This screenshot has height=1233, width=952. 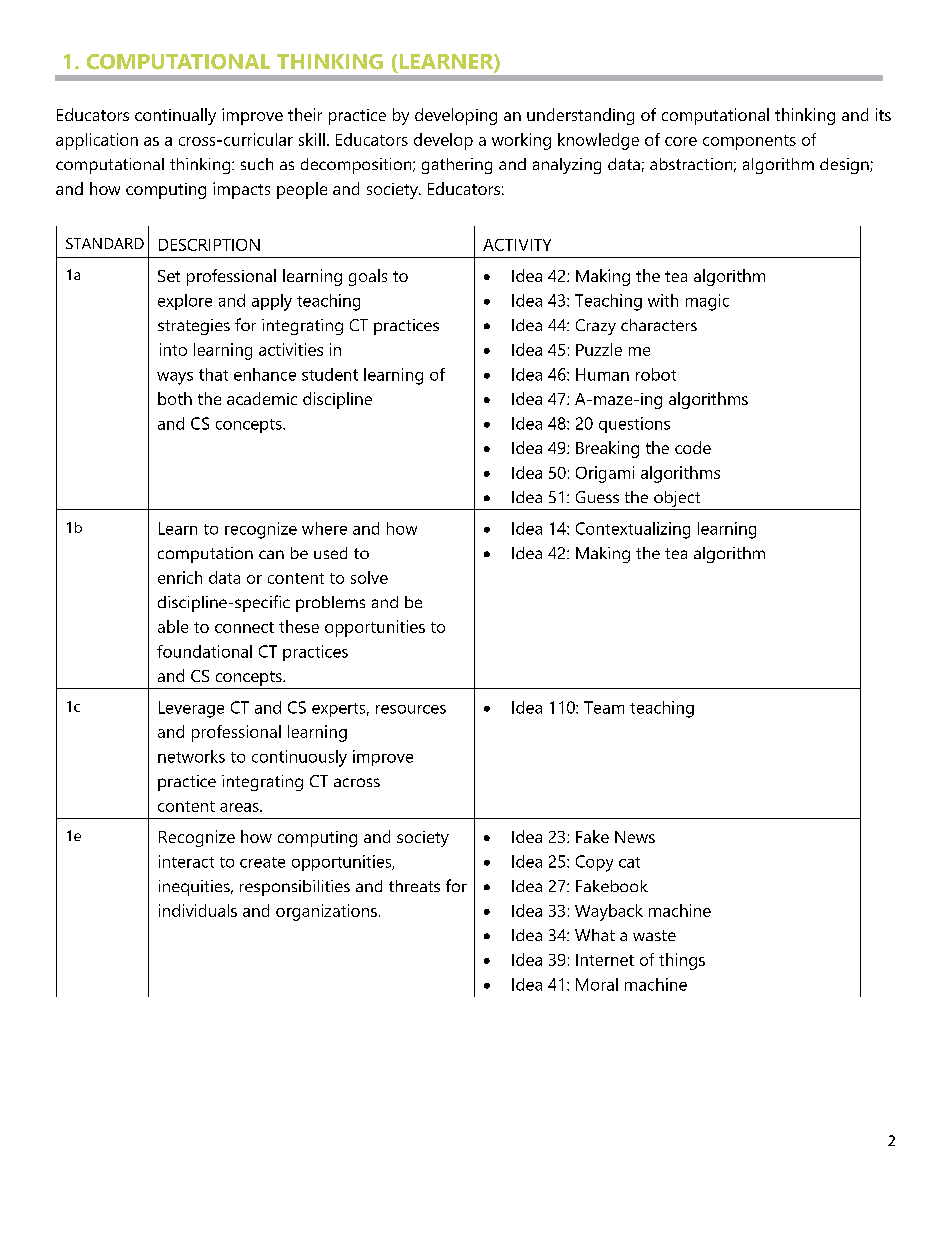 What do you see at coordinates (411, 709) in the screenshot?
I see `resources` at bounding box center [411, 709].
